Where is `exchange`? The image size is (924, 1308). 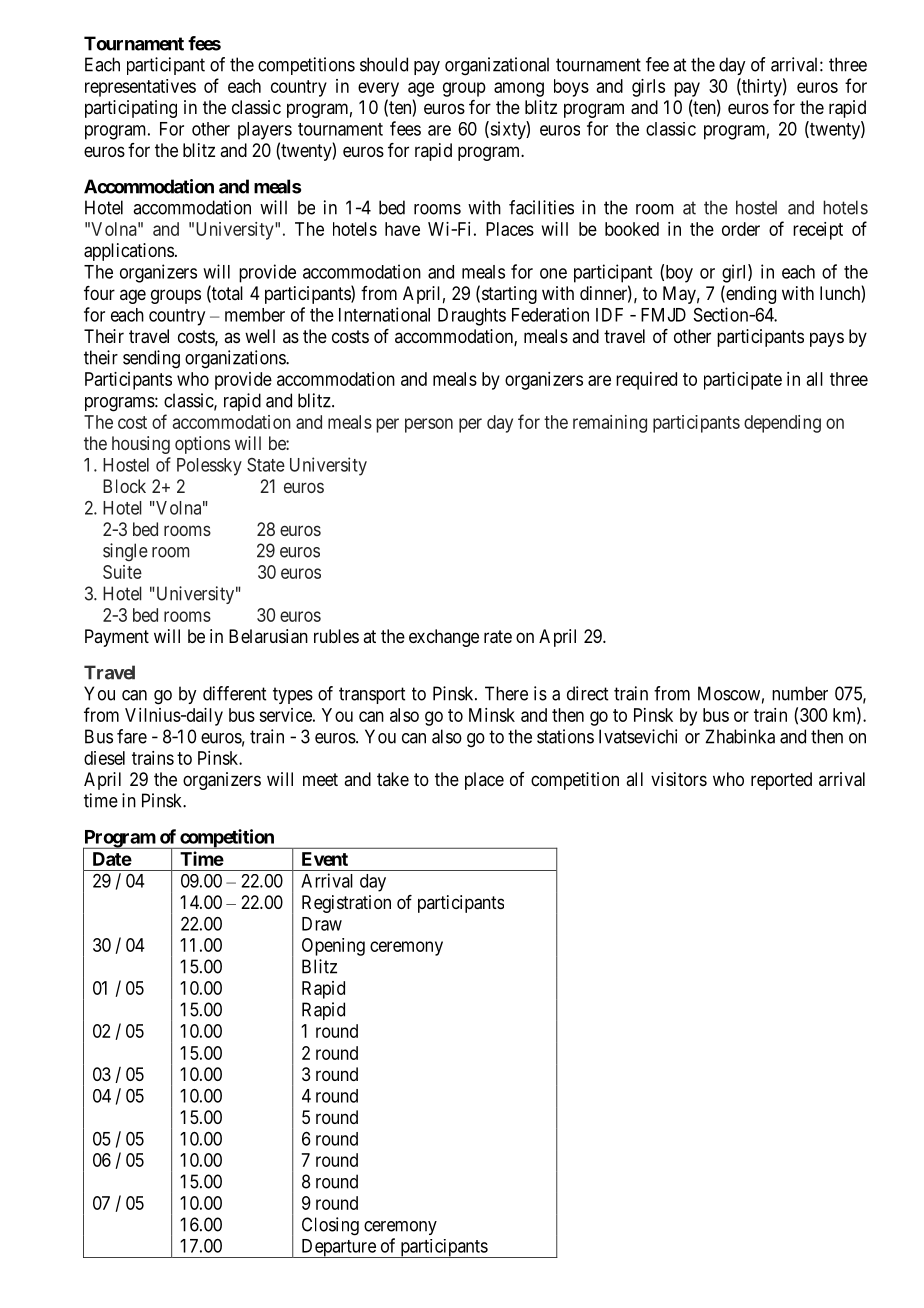
exchange is located at coordinates (444, 638).
